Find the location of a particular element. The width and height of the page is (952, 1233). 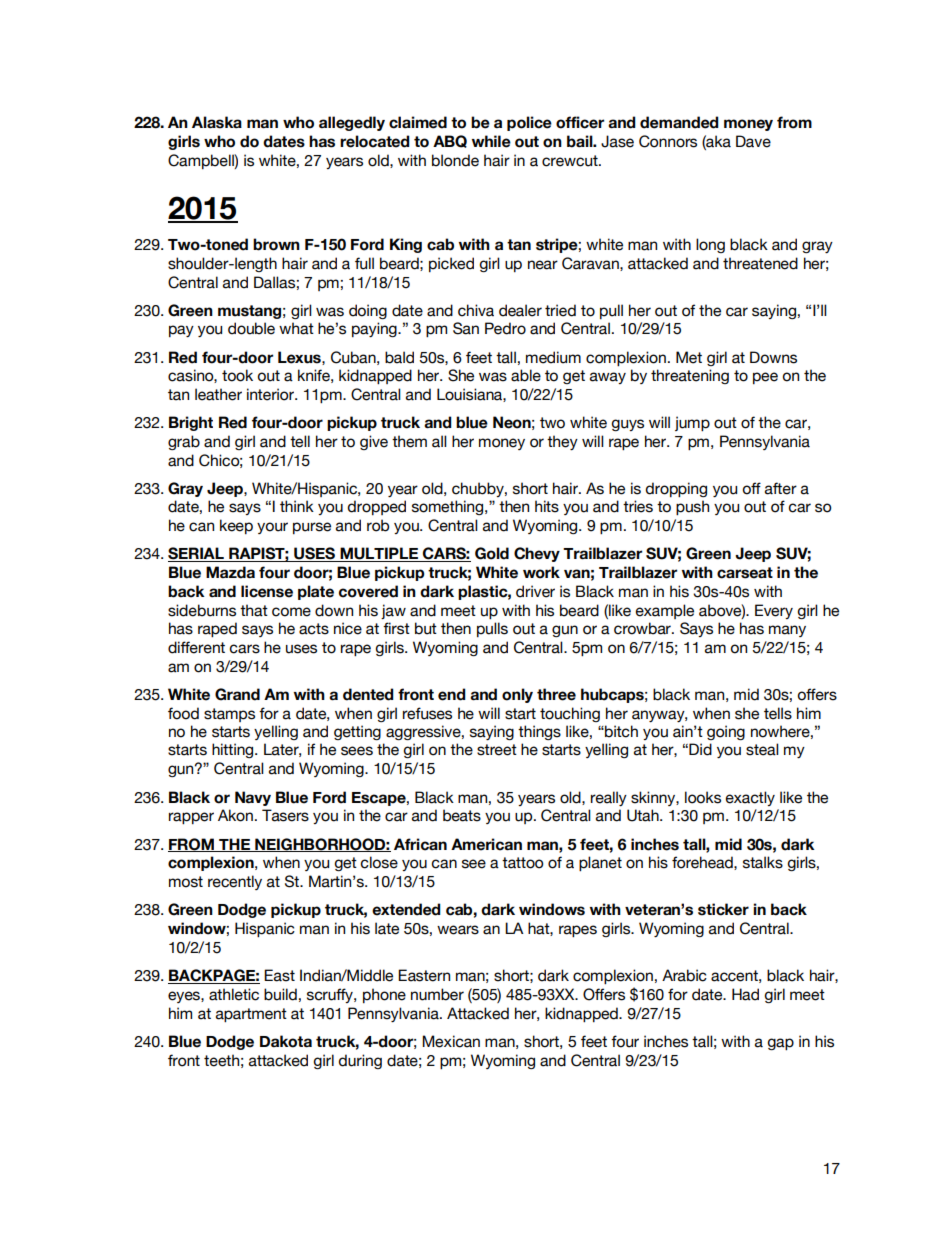

threatening is located at coordinates (690, 376).
